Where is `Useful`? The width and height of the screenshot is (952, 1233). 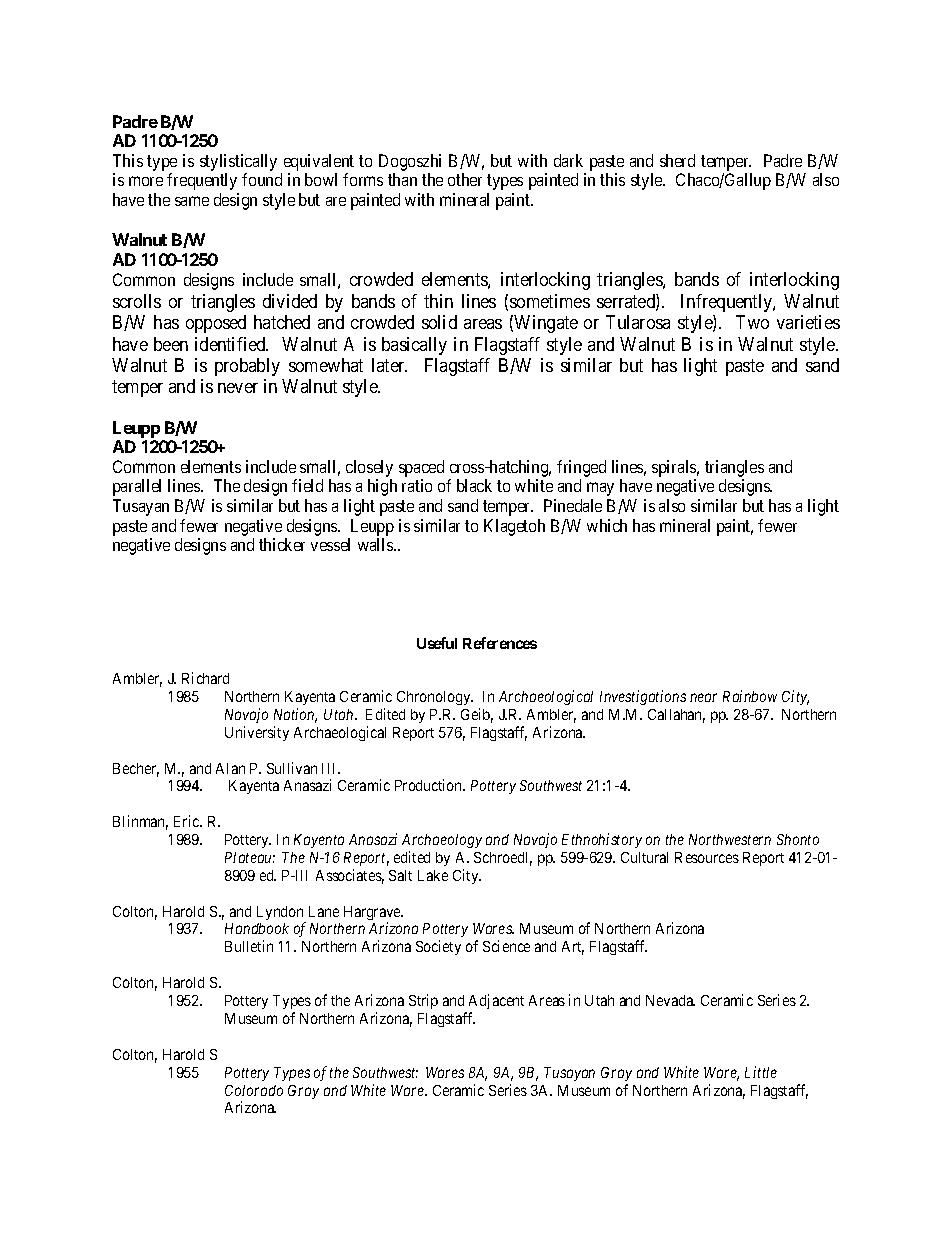
Useful is located at coordinates (437, 643).
